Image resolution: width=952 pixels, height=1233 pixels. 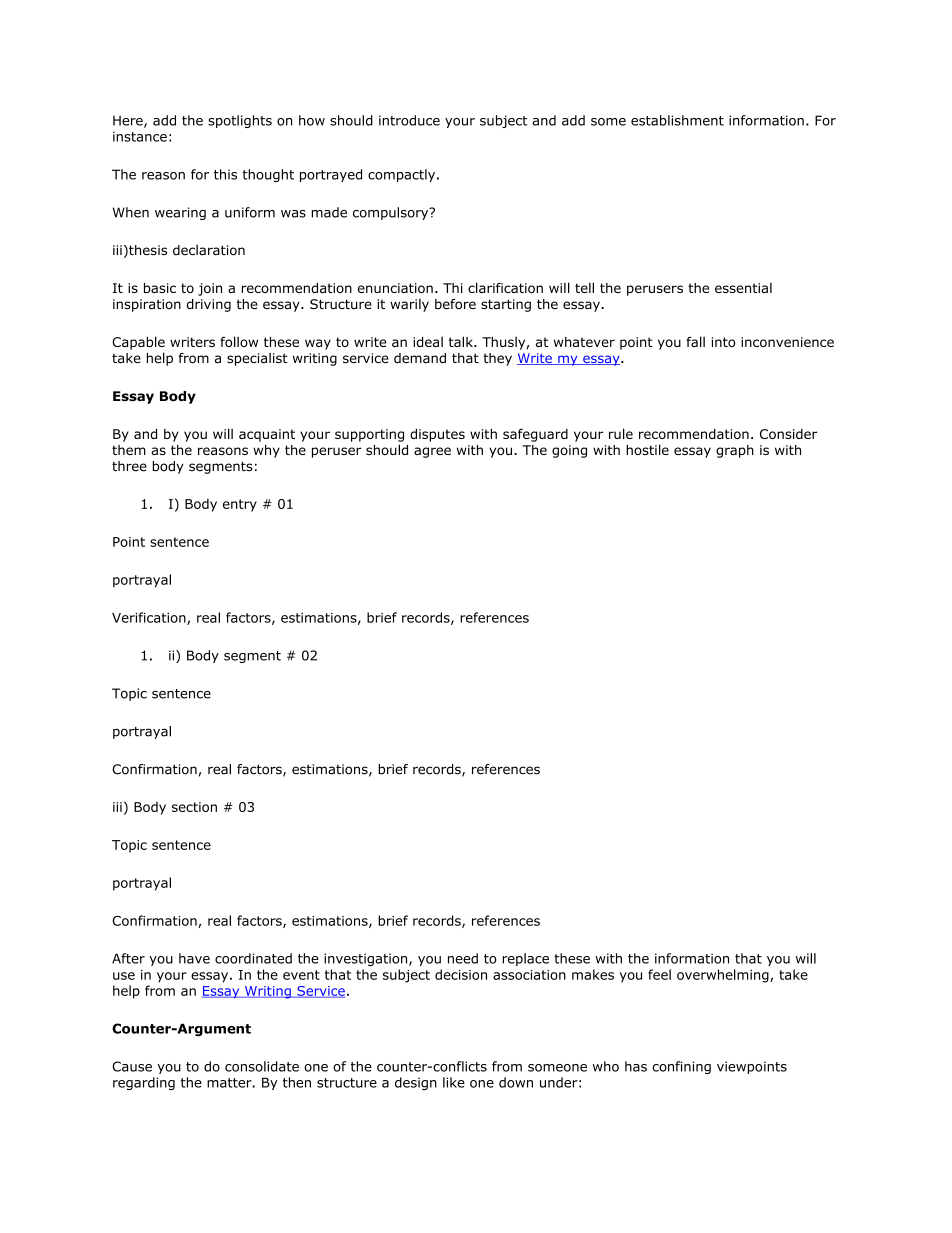 What do you see at coordinates (681, 1067) in the screenshot?
I see `confining` at bounding box center [681, 1067].
